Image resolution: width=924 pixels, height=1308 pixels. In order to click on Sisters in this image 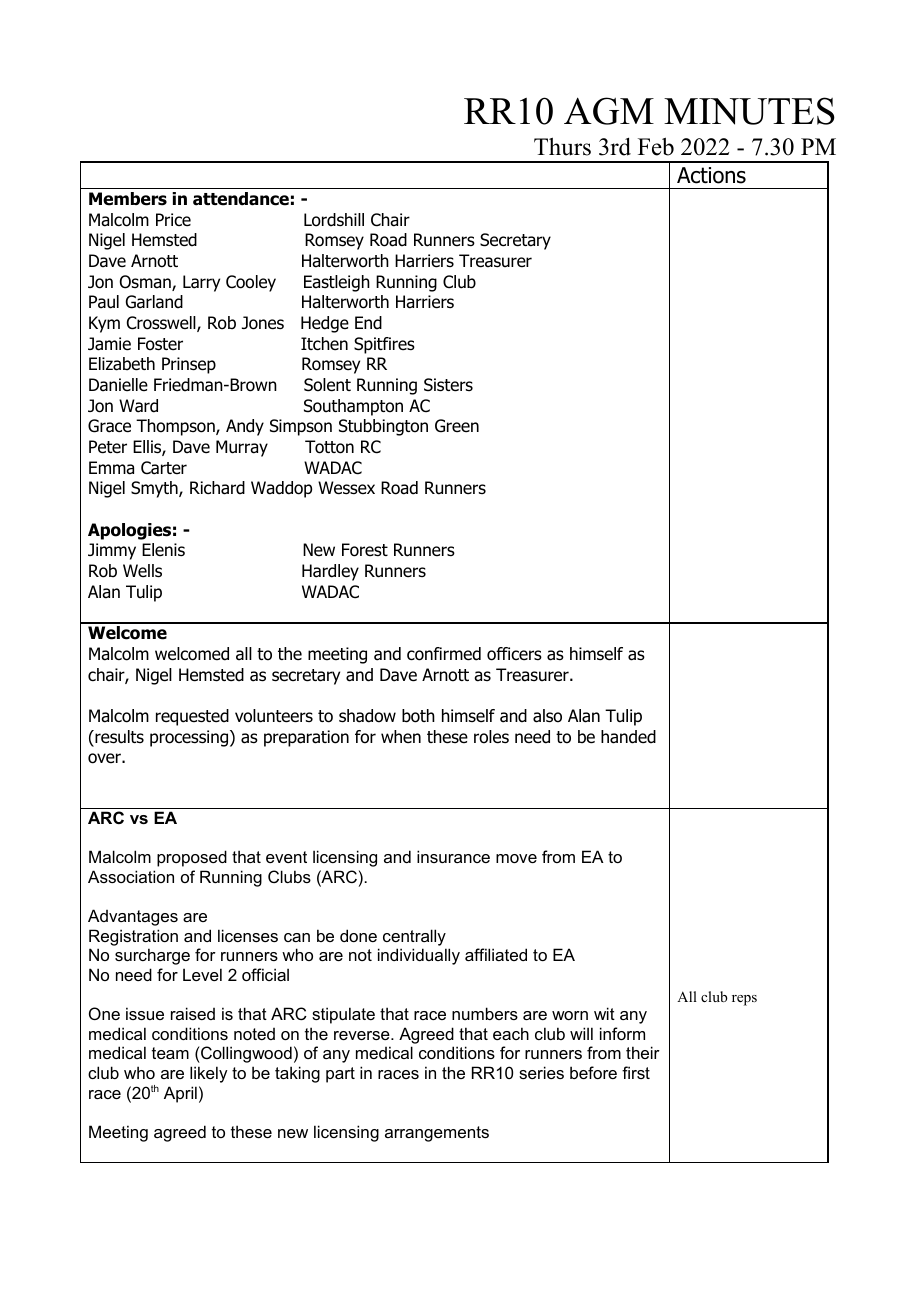, I will do `click(448, 385)`.
